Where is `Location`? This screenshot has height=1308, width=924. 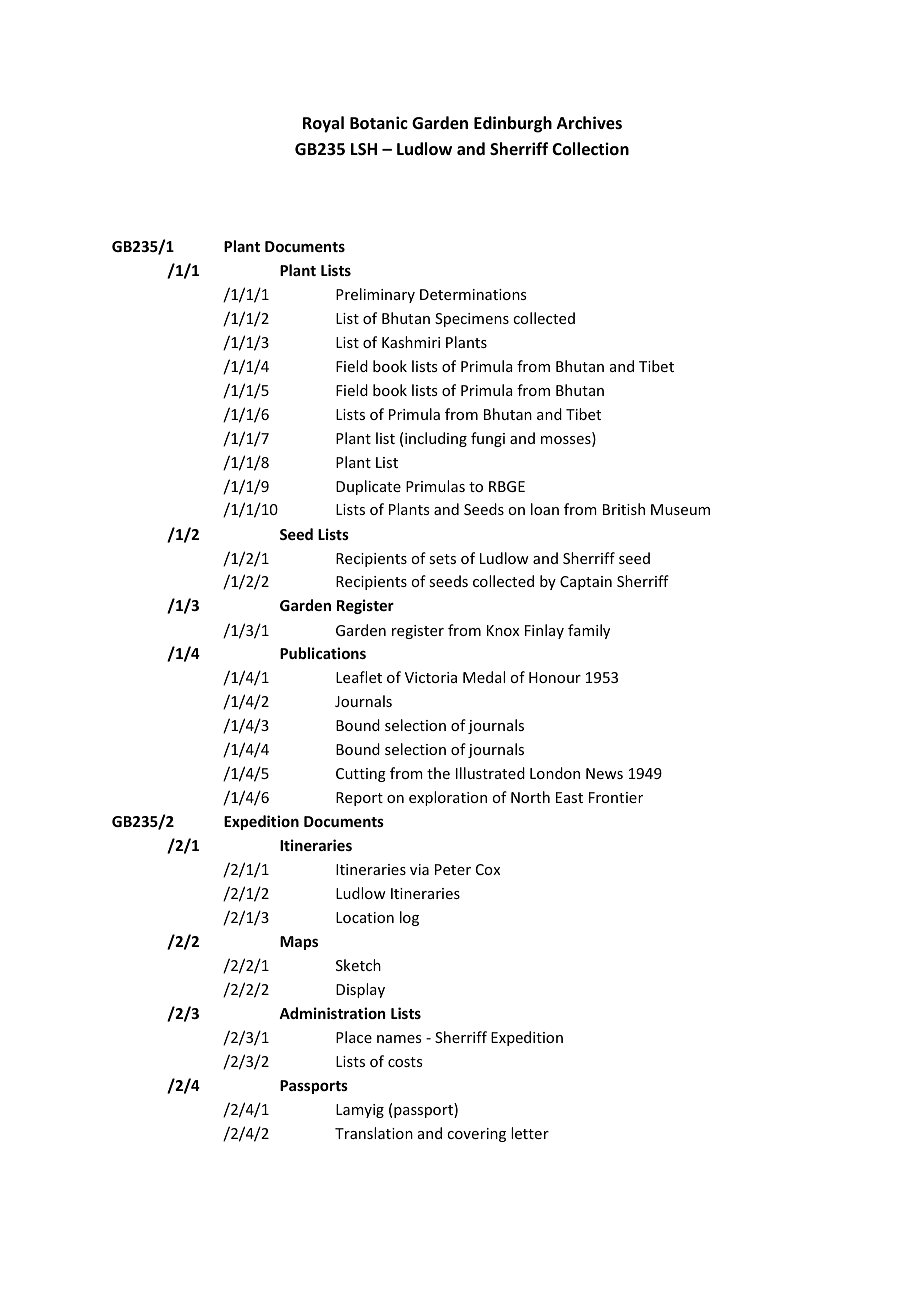 Location is located at coordinates (365, 917).
